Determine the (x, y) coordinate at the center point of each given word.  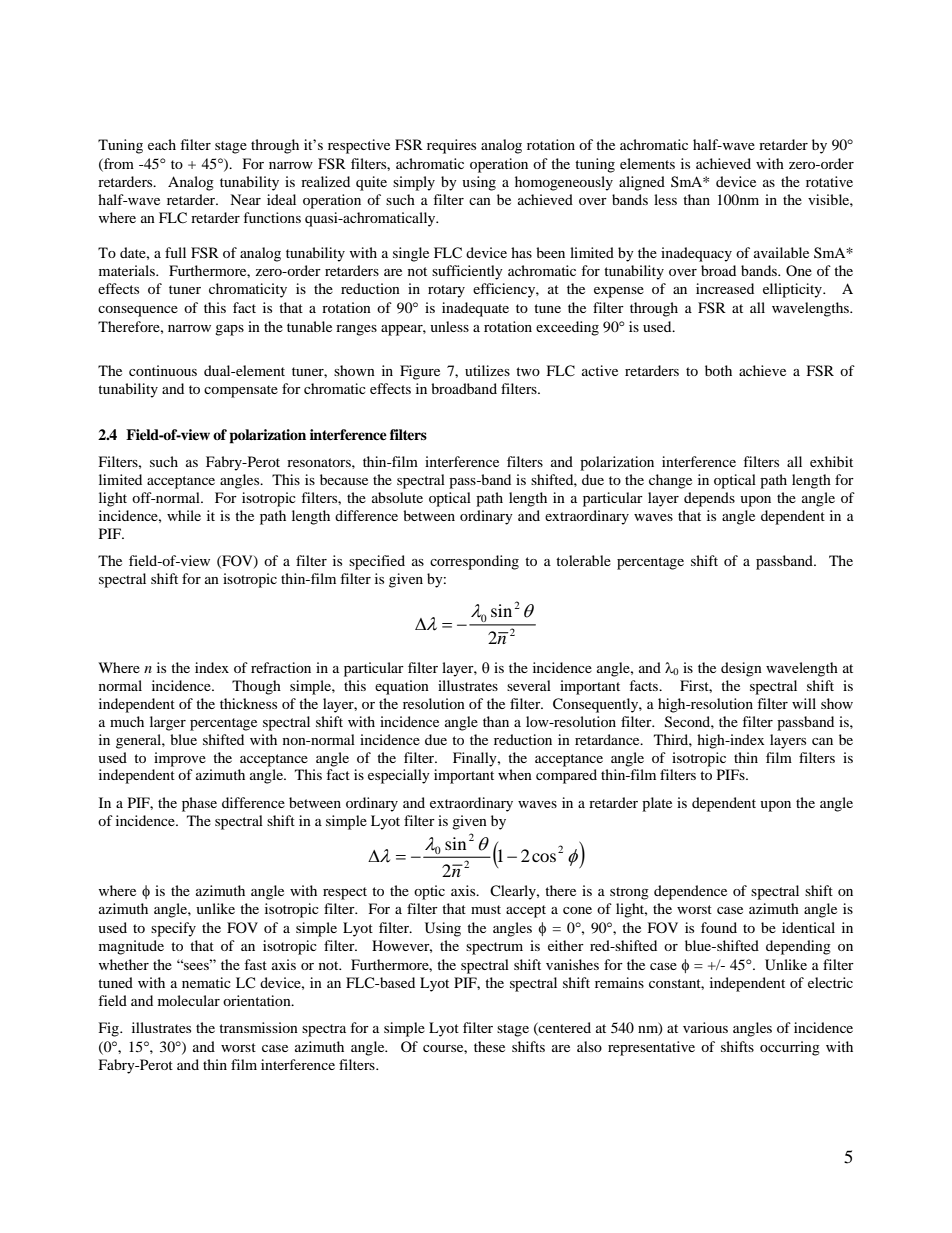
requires (451, 146)
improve (180, 759)
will (804, 703)
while (184, 515)
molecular (189, 1000)
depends (709, 499)
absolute (397, 497)
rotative (829, 181)
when (515, 774)
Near (245, 199)
